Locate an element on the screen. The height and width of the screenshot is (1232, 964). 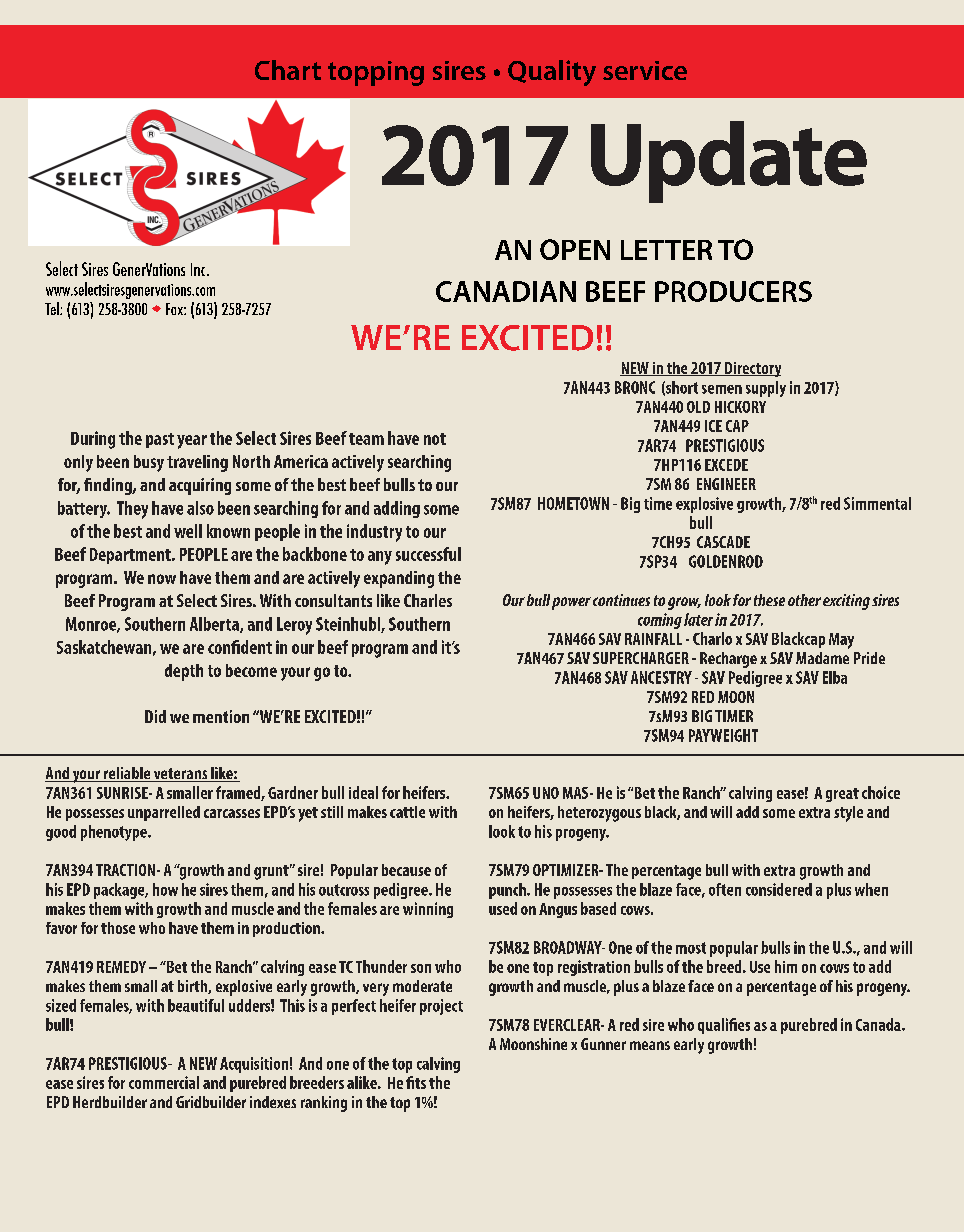
these is located at coordinates (769, 600).
